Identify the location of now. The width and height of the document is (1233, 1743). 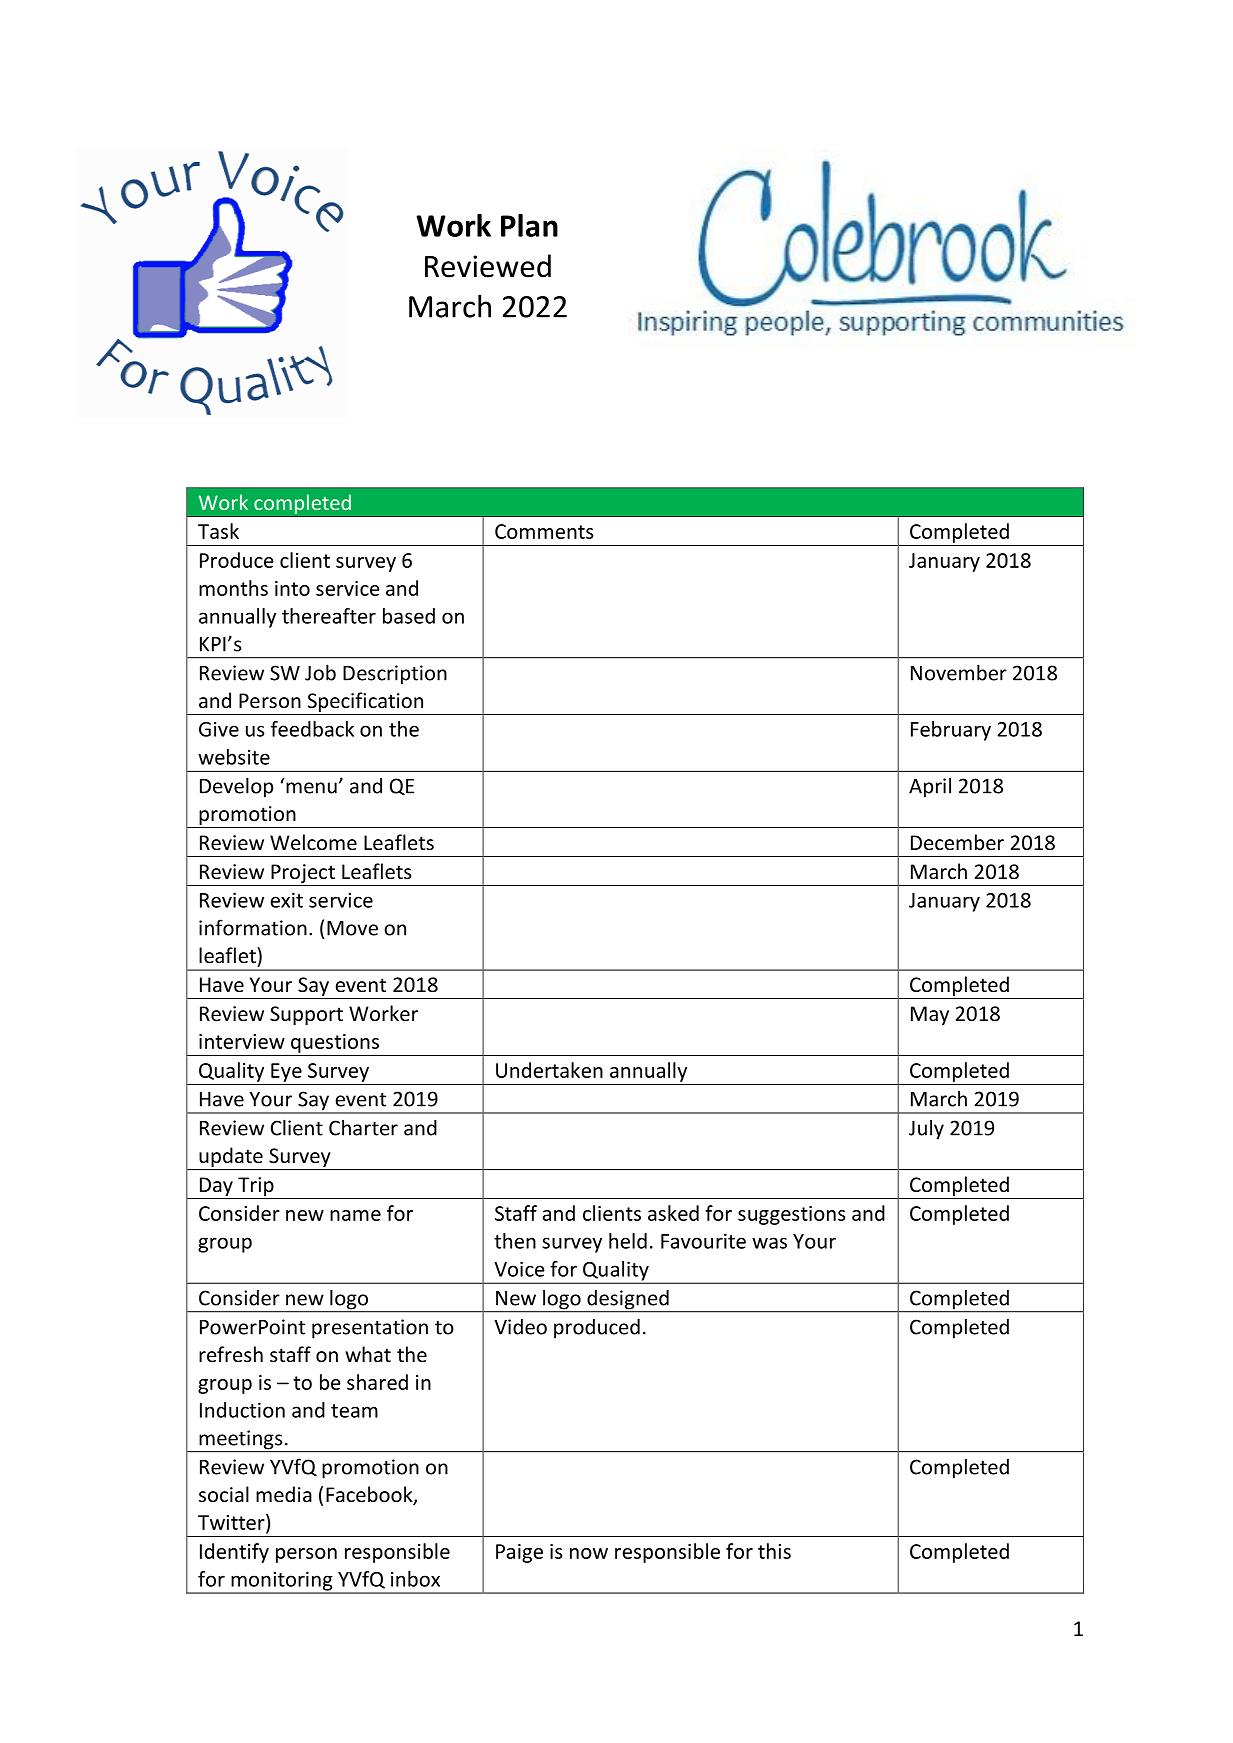
(589, 1553).
